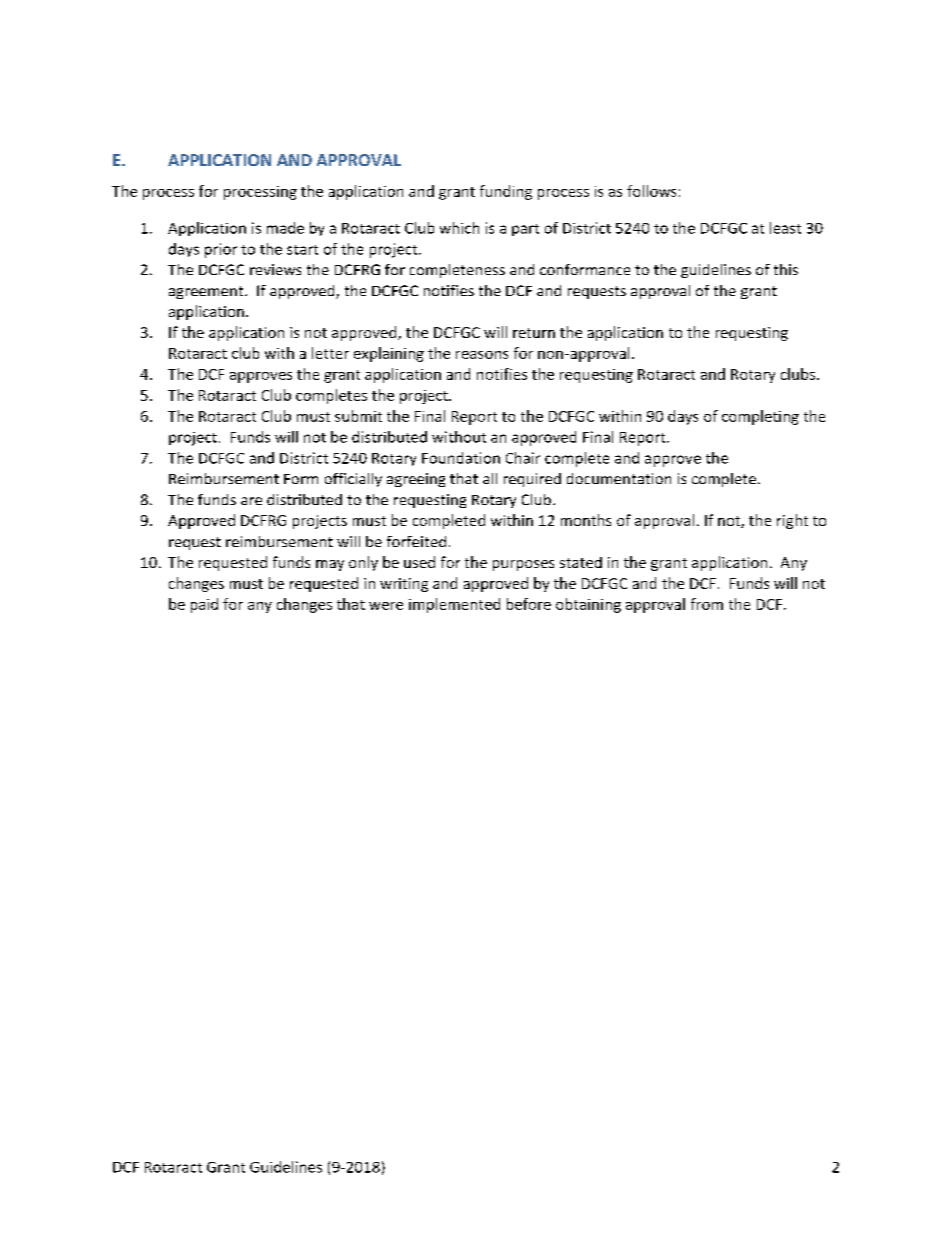 The height and width of the document is (1233, 952). Describe the element at coordinates (330, 353) in the document. I see `letter` at that location.
